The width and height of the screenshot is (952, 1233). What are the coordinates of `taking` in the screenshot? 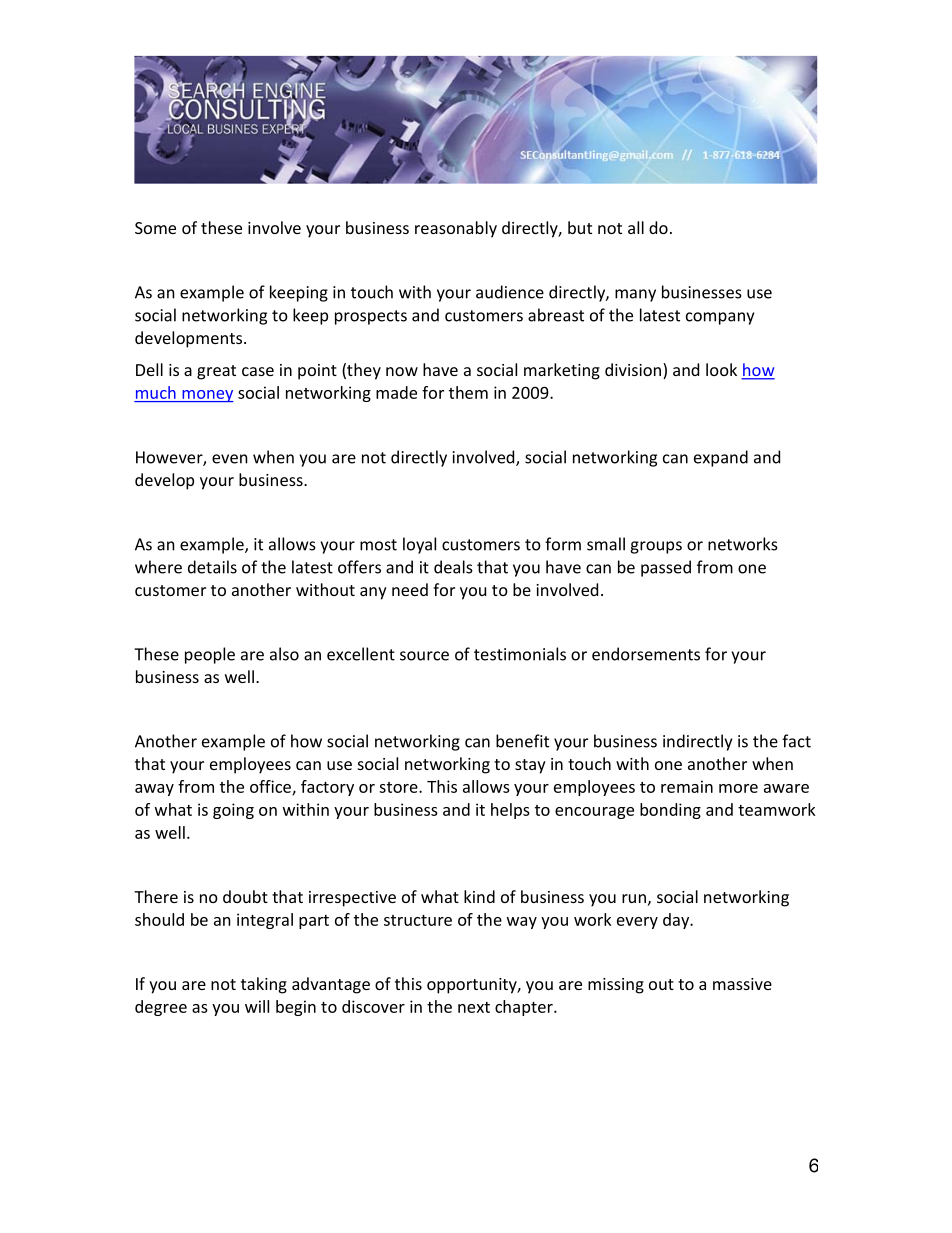 It's located at (264, 985).
